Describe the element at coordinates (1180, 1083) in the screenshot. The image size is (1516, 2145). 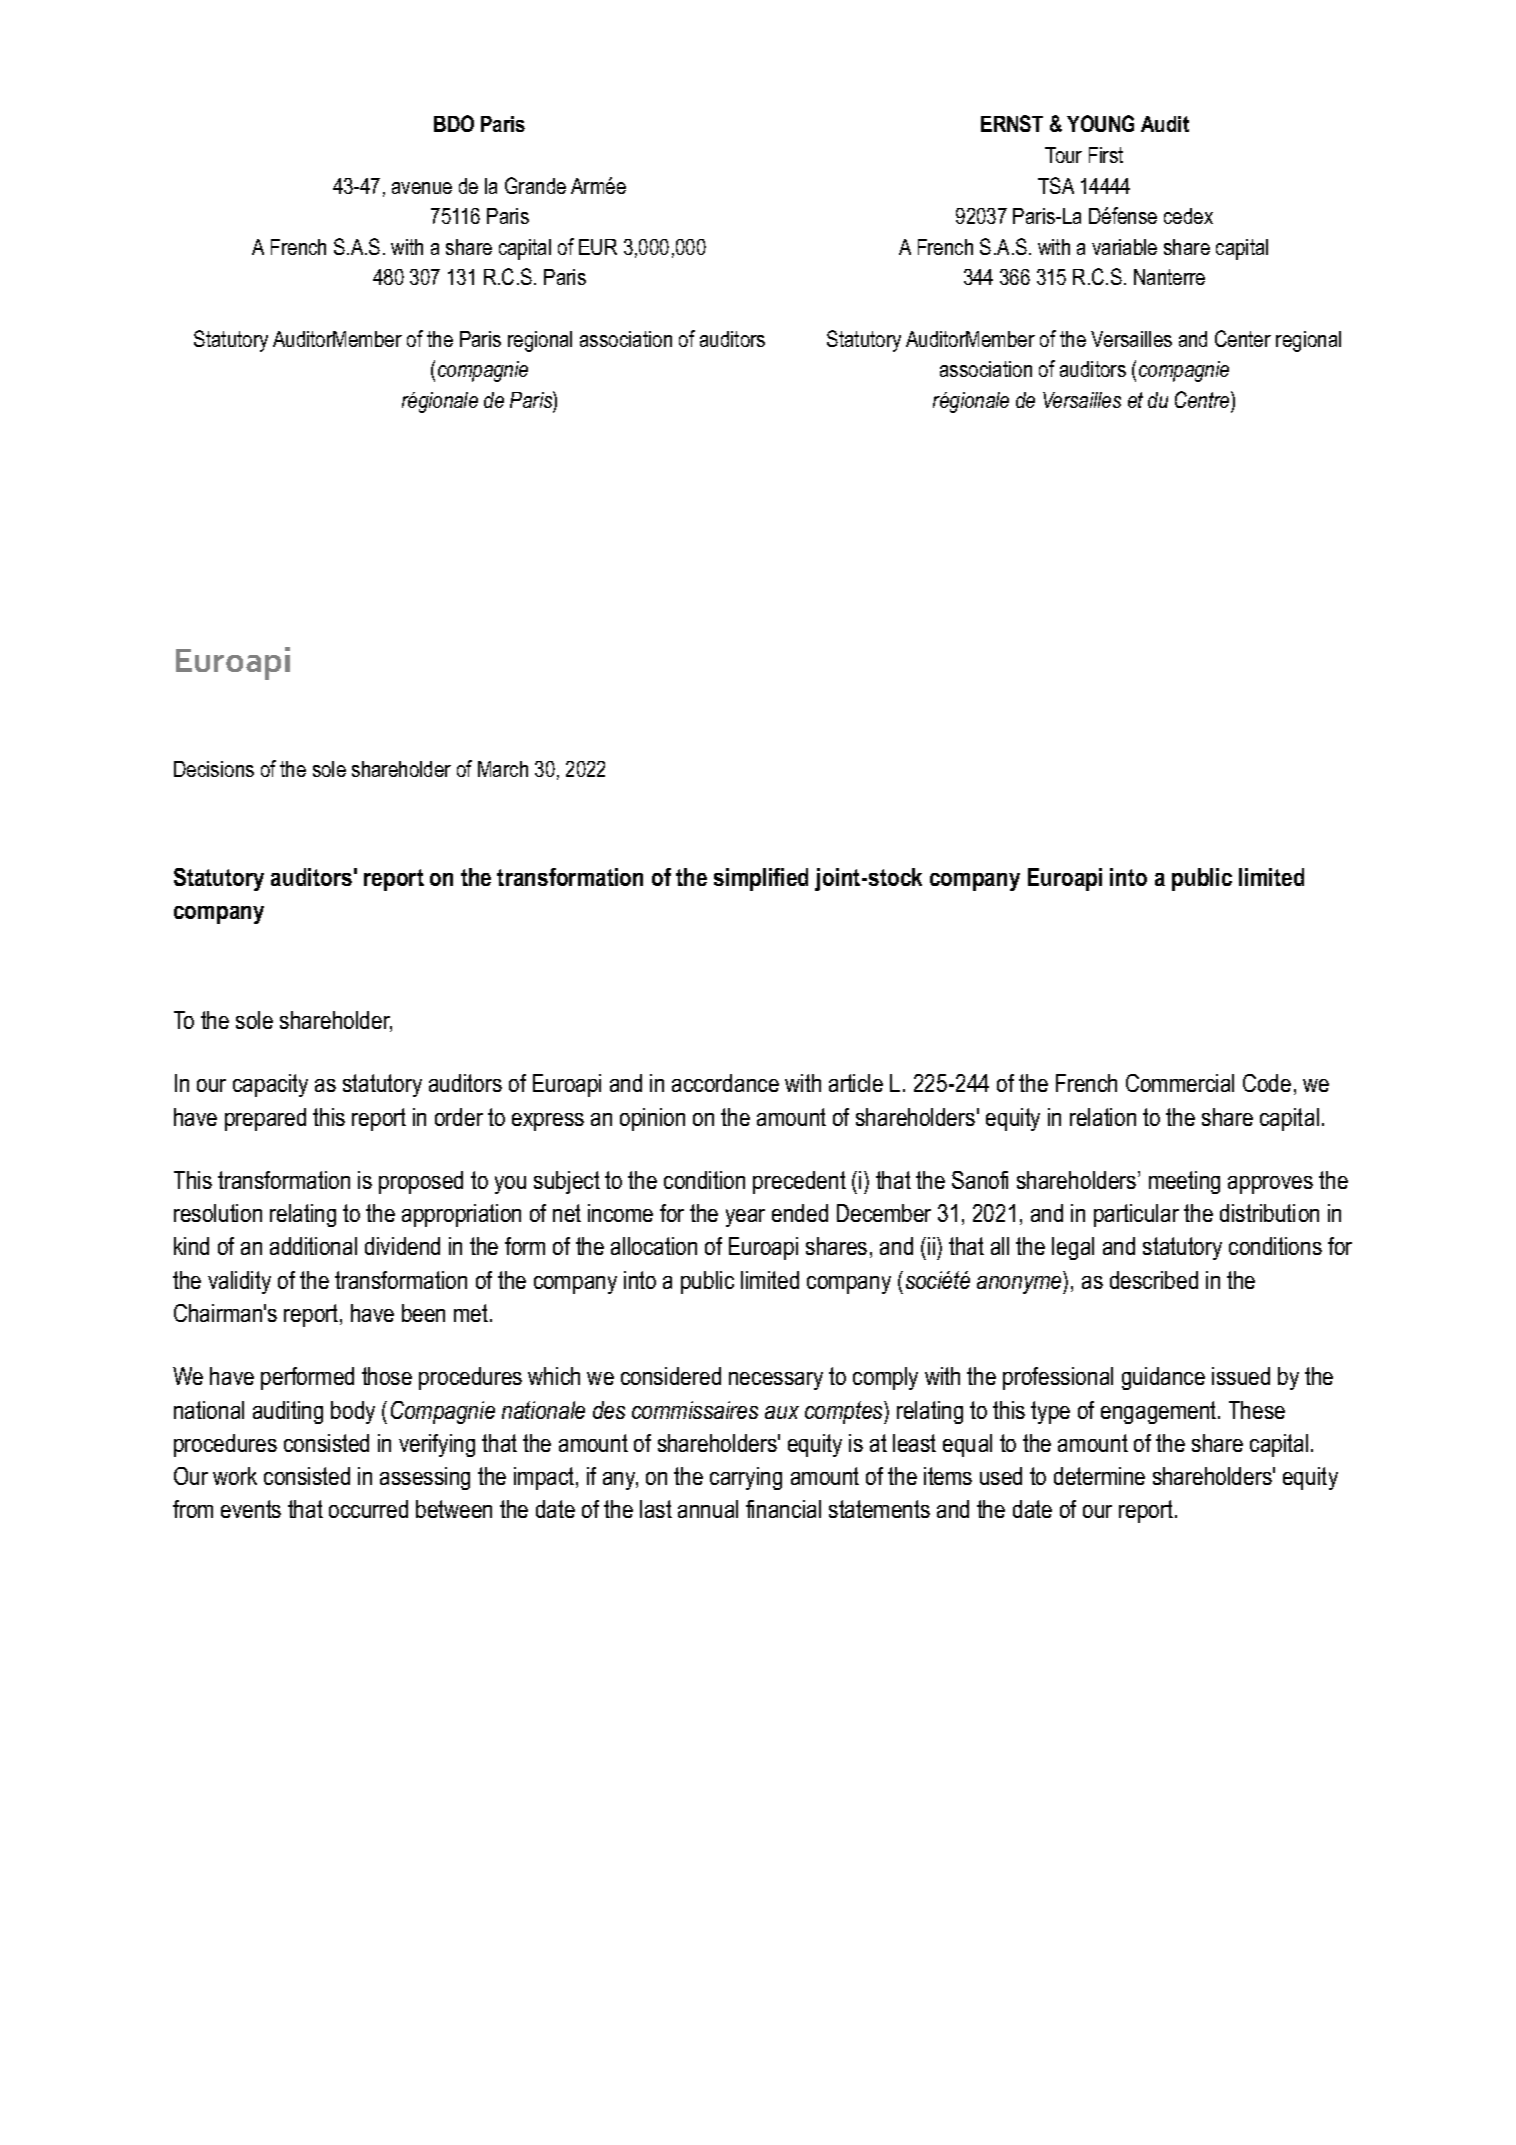
I see `Commercial` at that location.
